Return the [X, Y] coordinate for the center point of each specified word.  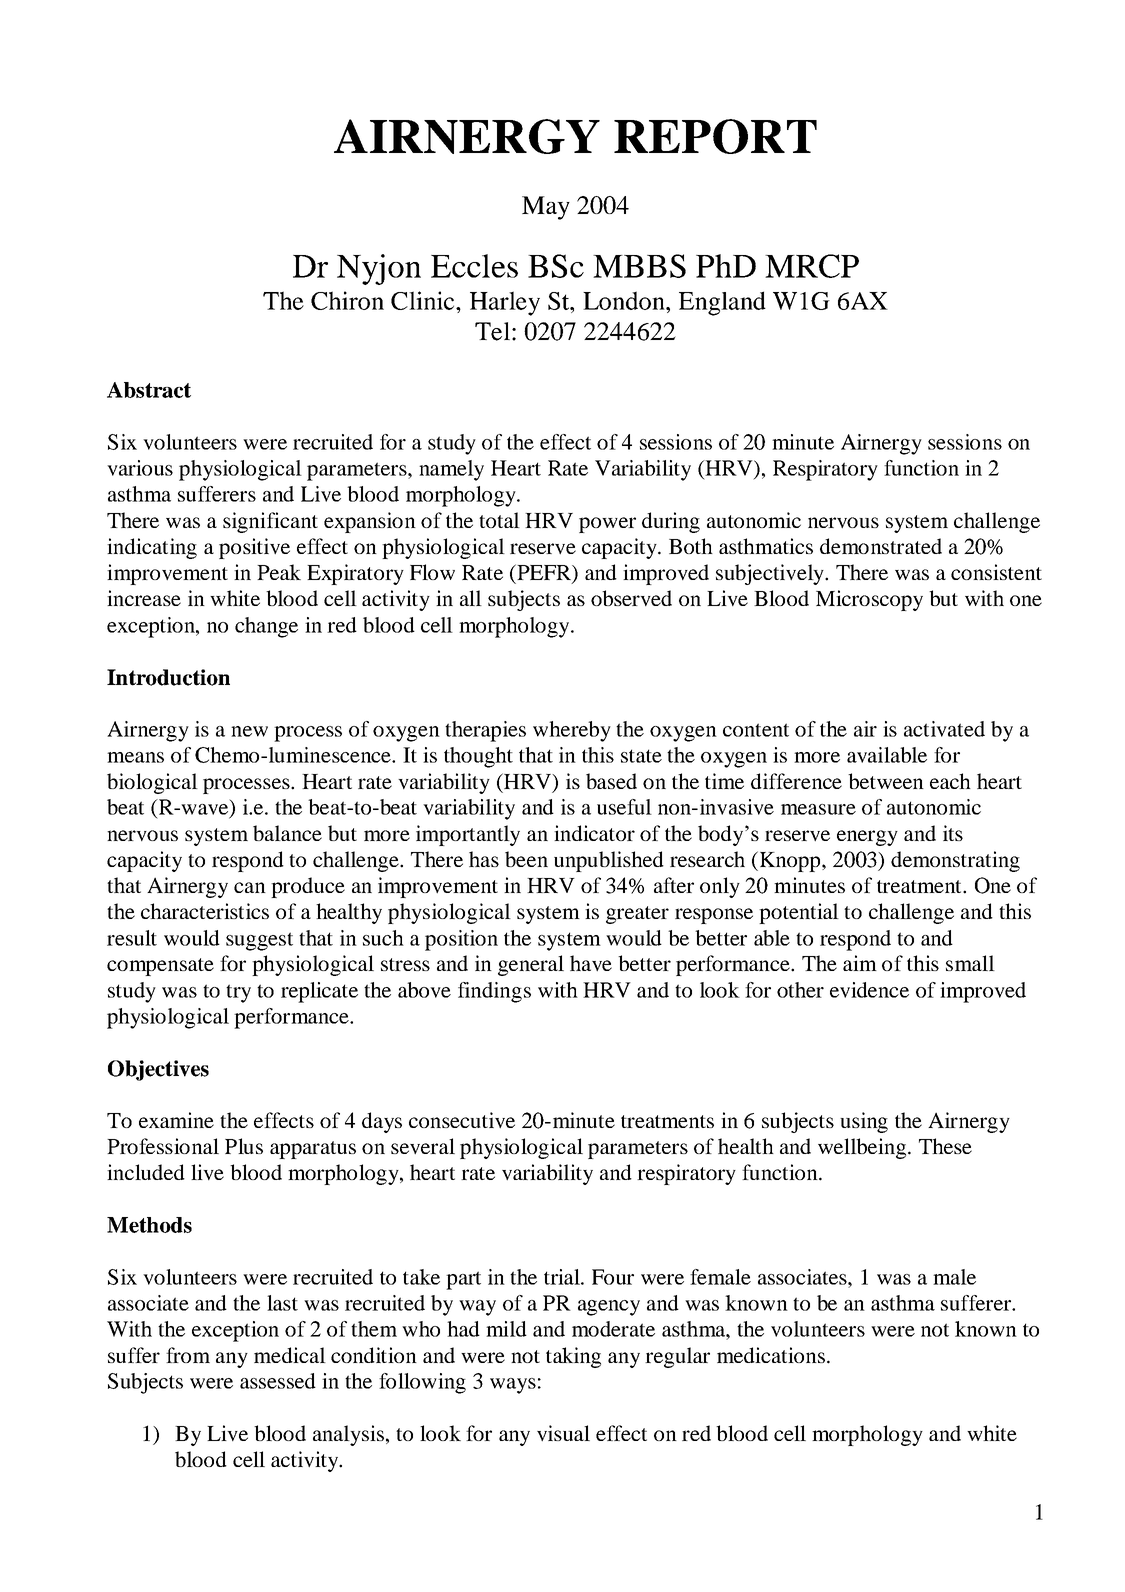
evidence [869, 990]
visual [563, 1433]
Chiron [347, 300]
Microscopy [869, 600]
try [238, 993]
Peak [279, 572]
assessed [278, 1381]
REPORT [715, 136]
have [591, 963]
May [546, 208]
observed [631, 598]
